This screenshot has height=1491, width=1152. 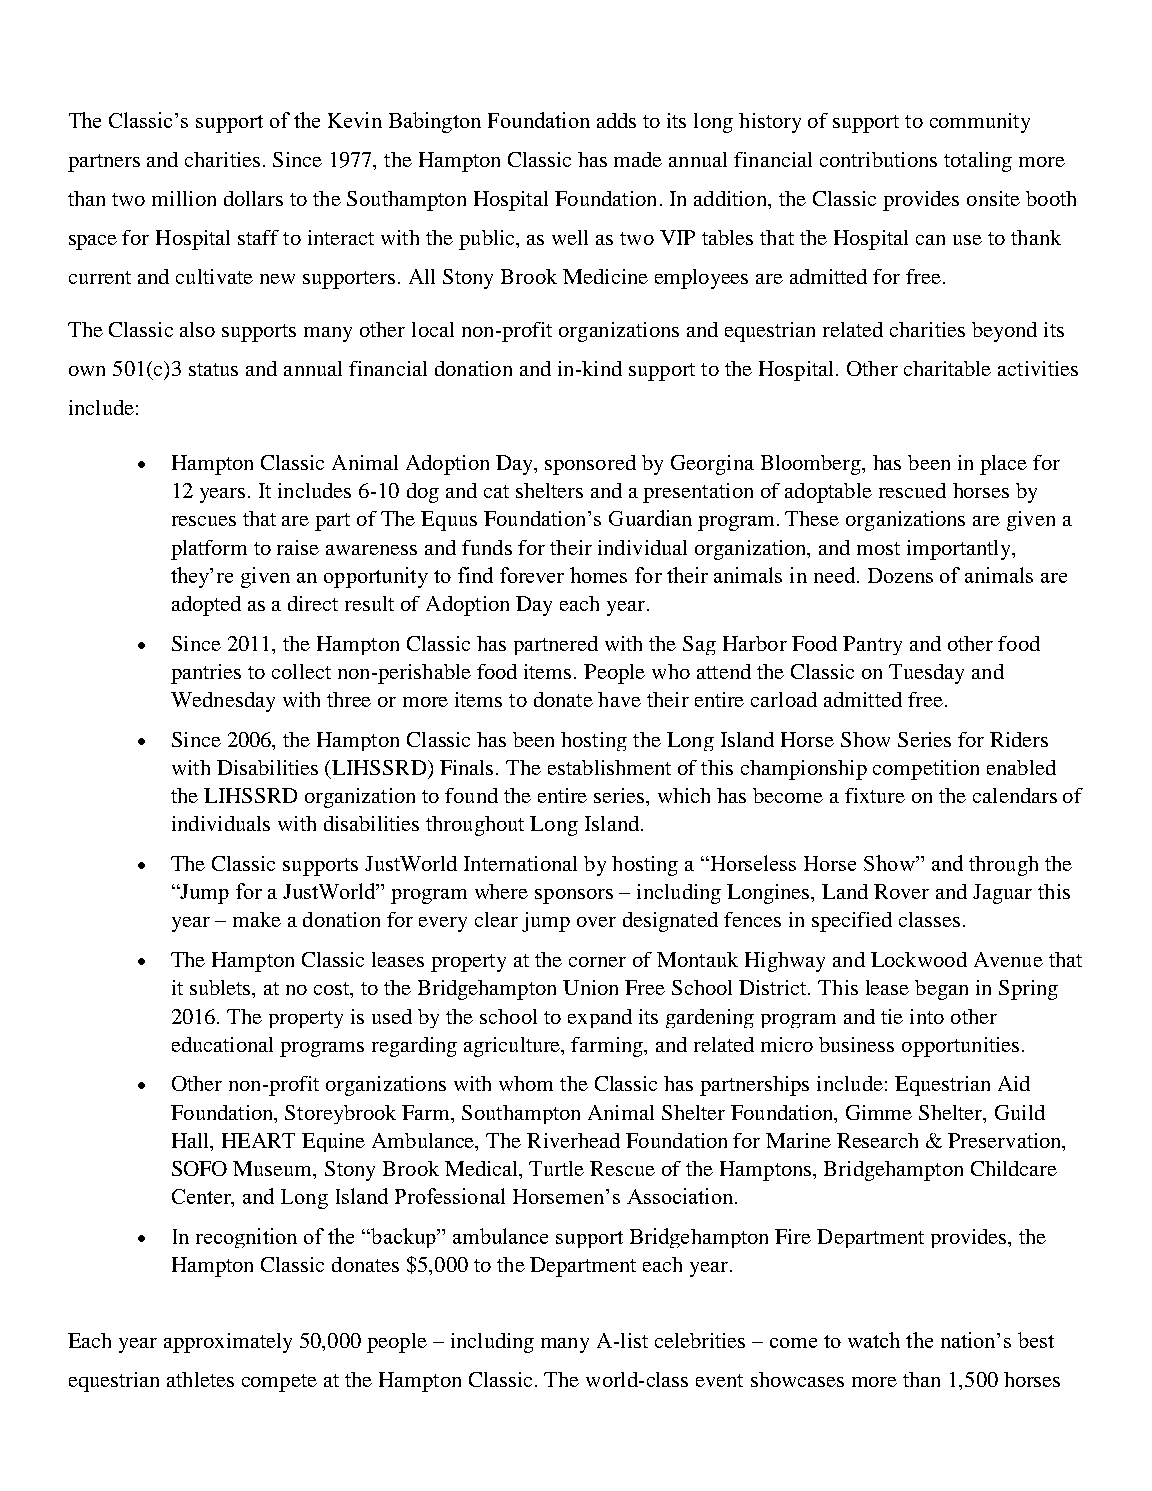 What do you see at coordinates (223, 702) in the screenshot?
I see `Wednesday` at bounding box center [223, 702].
